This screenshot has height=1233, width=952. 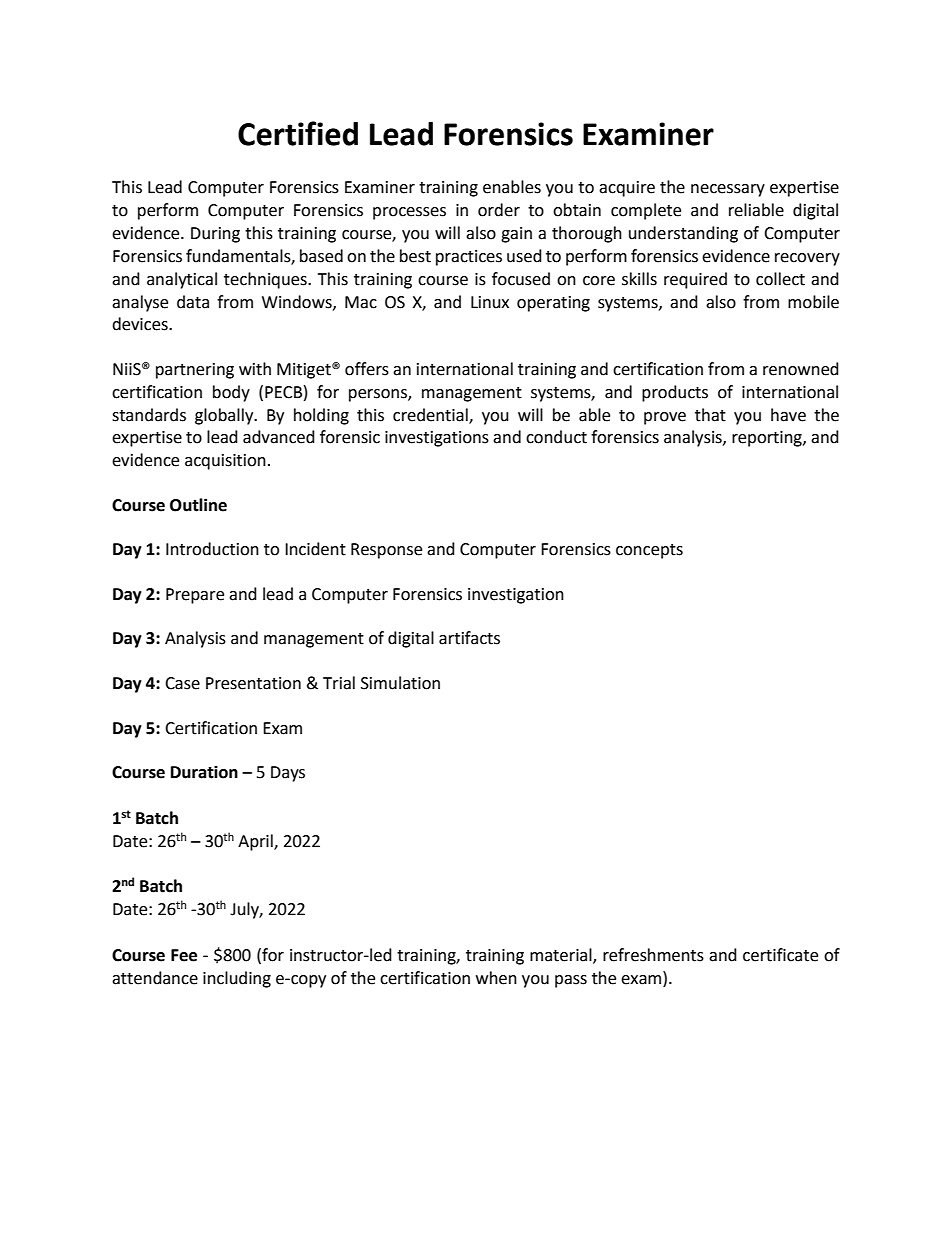 What do you see at coordinates (780, 955) in the screenshot?
I see `certificate` at bounding box center [780, 955].
